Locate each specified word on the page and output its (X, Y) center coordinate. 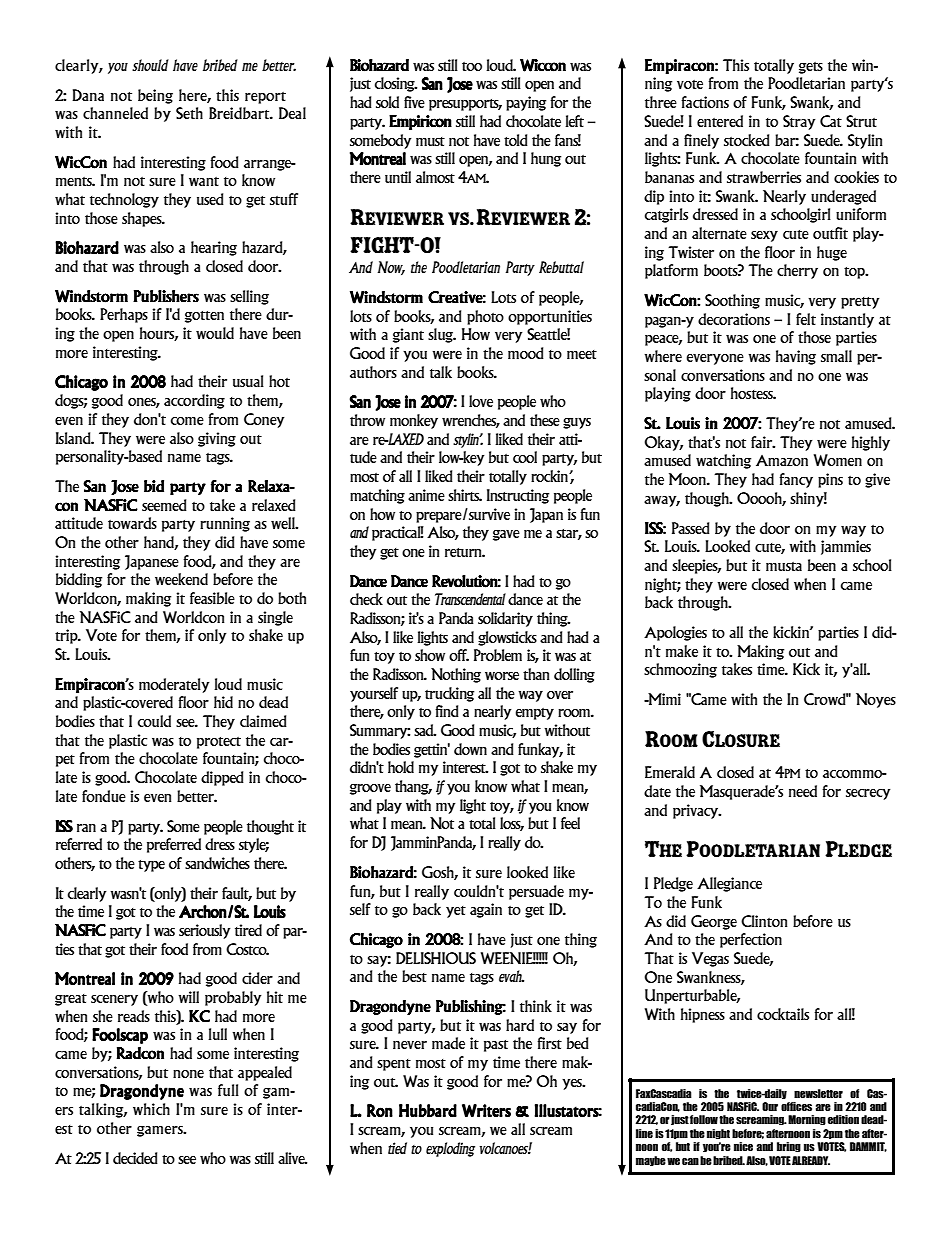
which (151, 1109)
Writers (486, 1111)
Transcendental (470, 599)
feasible (212, 598)
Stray (799, 122)
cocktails (783, 1014)
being (155, 96)
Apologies (675, 633)
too (472, 66)
